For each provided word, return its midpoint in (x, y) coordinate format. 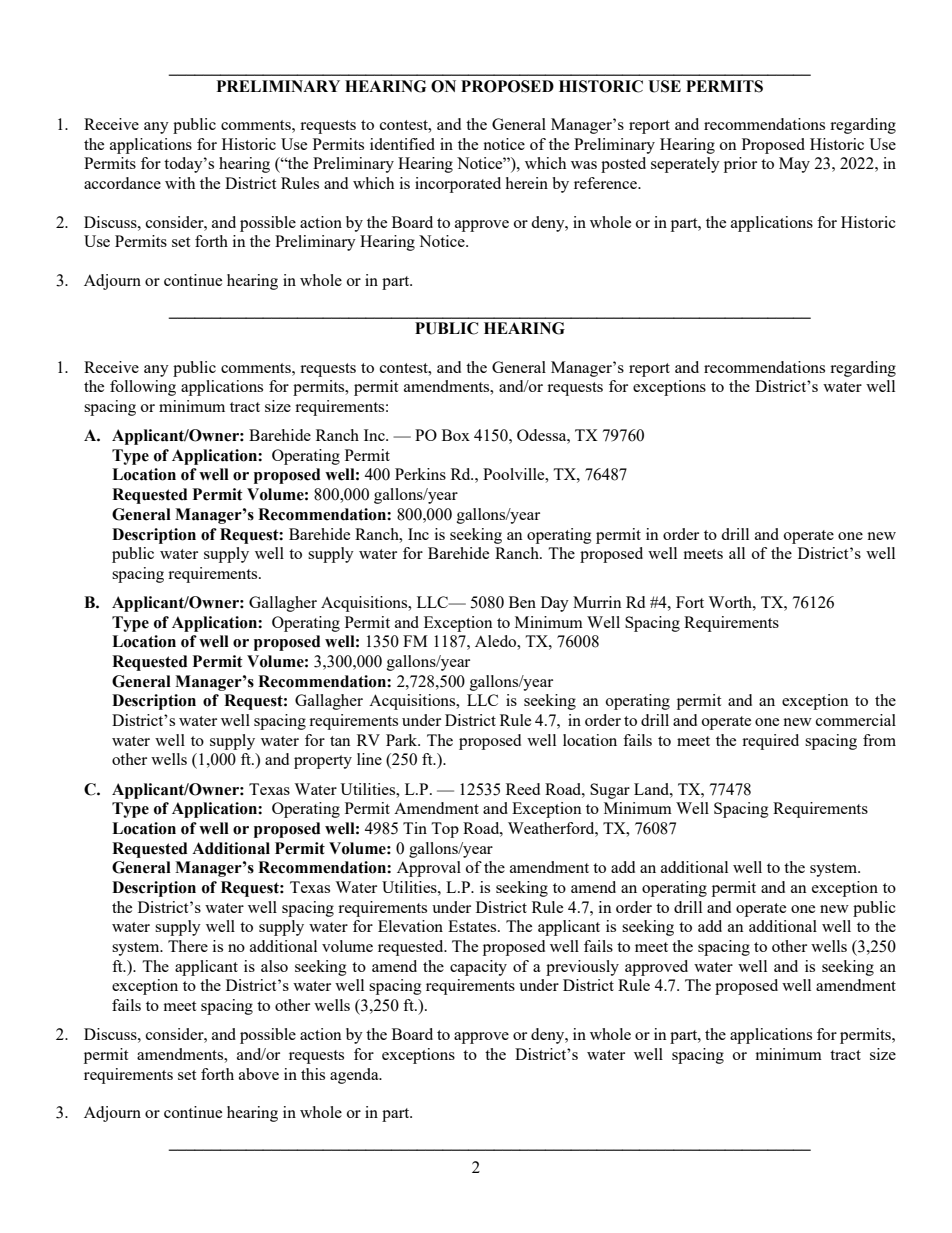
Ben (522, 602)
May (794, 165)
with (180, 183)
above (259, 1074)
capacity (478, 968)
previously (582, 968)
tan (340, 741)
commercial (856, 720)
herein (526, 183)
